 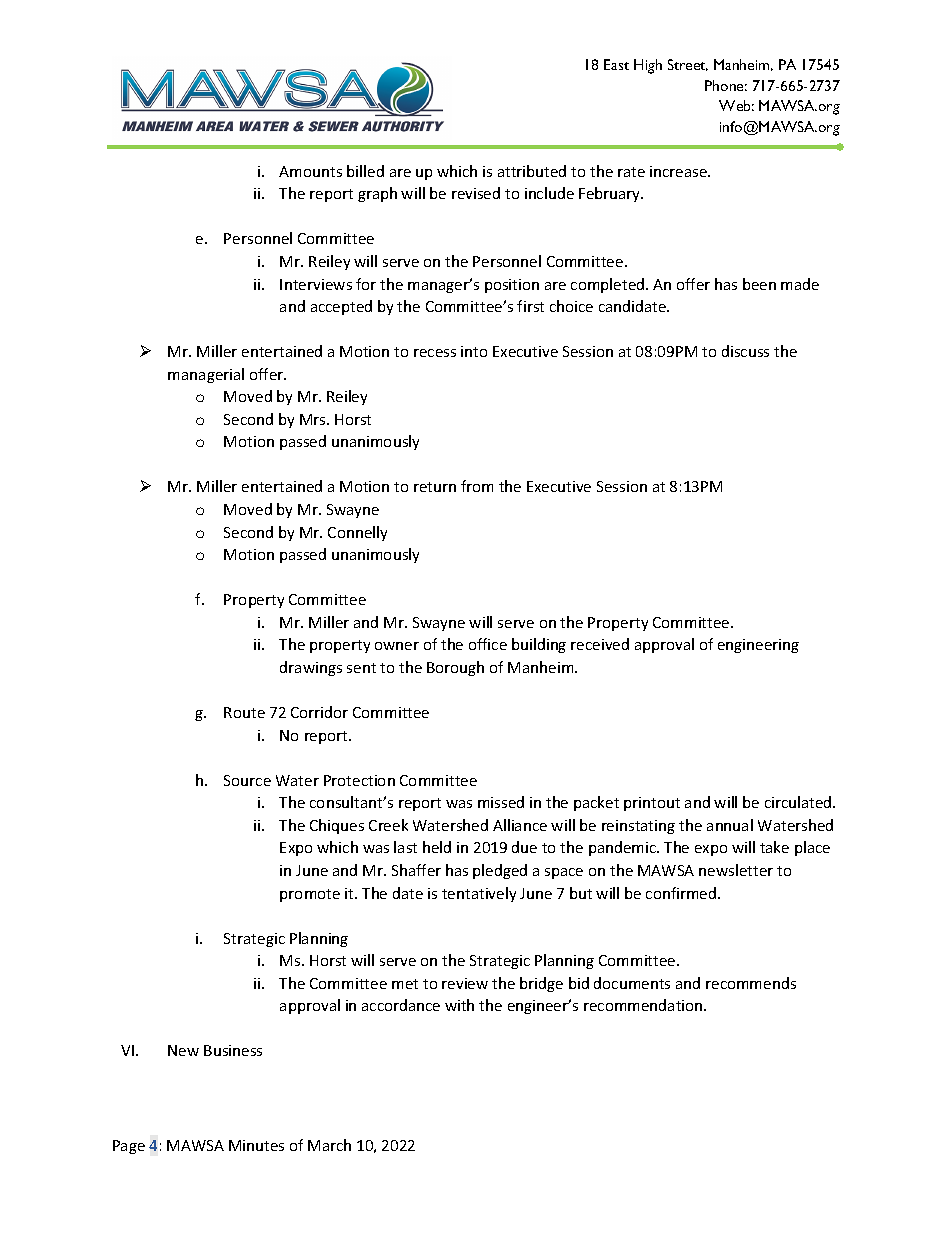 What do you see at coordinates (311, 668) in the image?
I see `drawings` at bounding box center [311, 668].
